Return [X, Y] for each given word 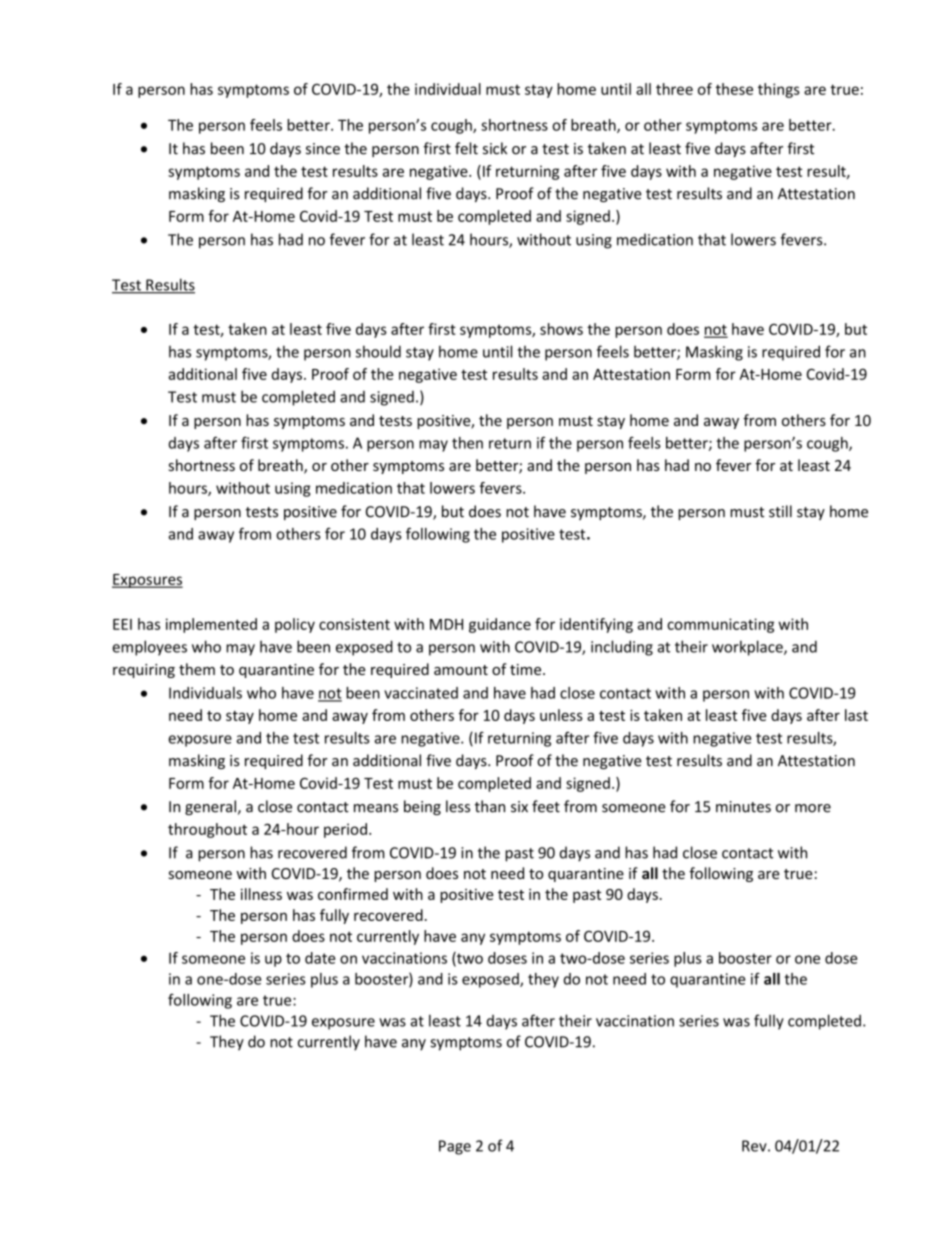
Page [455, 1147]
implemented [211, 625]
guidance [500, 625]
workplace [748, 648]
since [323, 149]
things [779, 90]
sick [495, 148]
